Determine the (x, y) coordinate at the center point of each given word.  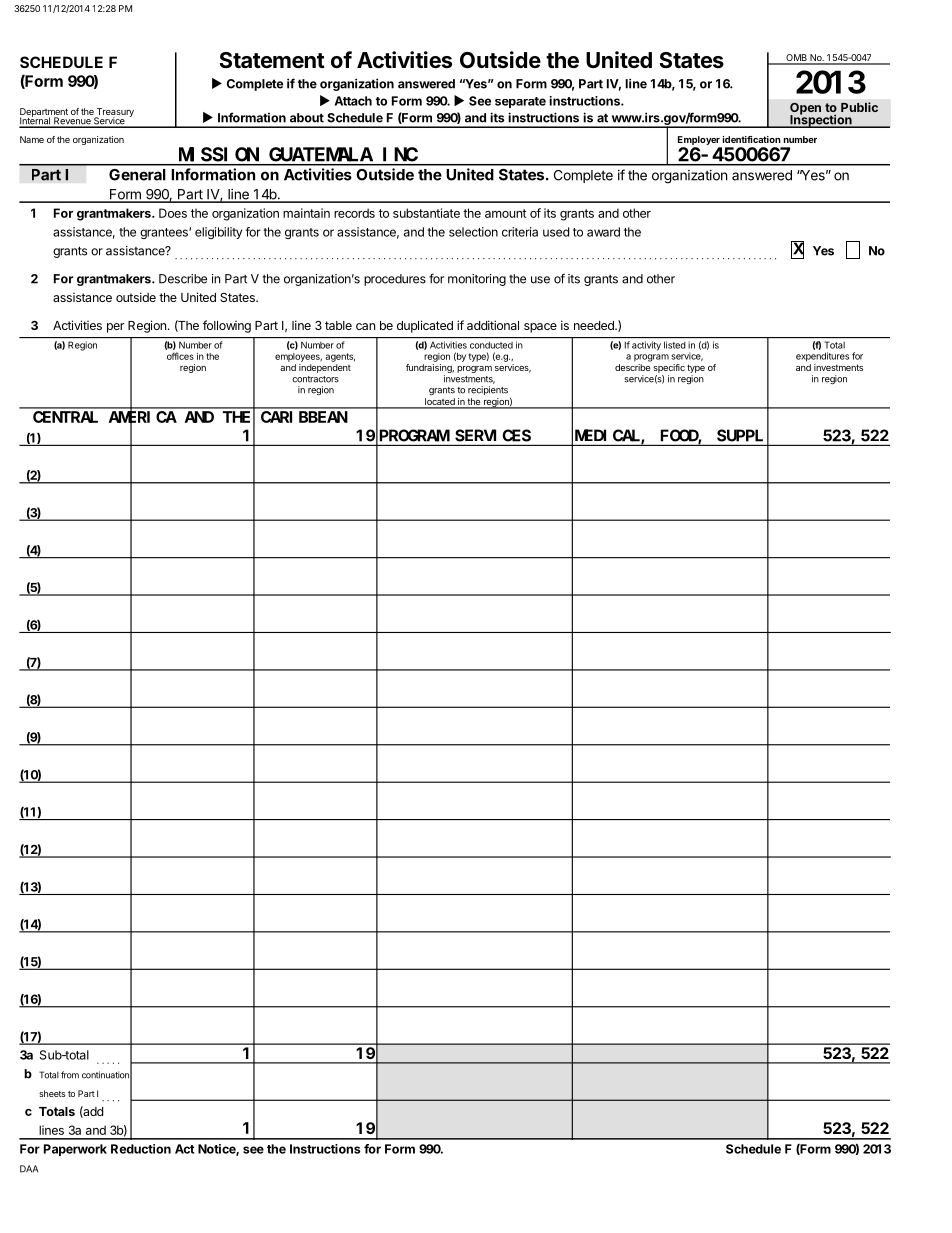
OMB (796, 59)
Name (32, 139)
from (70, 1075)
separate (520, 102)
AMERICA (143, 418)
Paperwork (75, 1150)
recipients (488, 390)
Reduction (141, 1149)
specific (669, 368)
